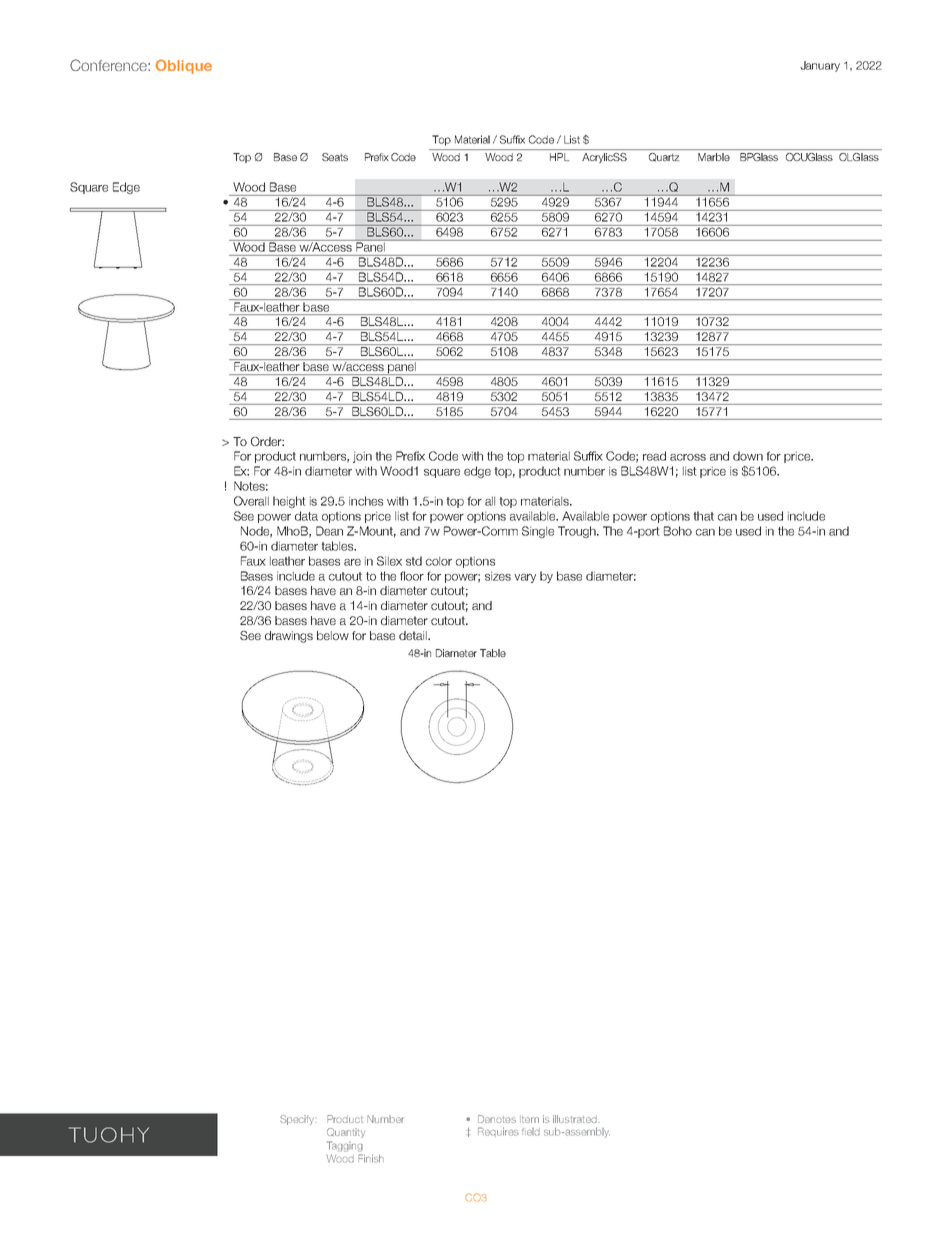  What do you see at coordinates (538, 532) in the page?
I see `Single` at bounding box center [538, 532].
